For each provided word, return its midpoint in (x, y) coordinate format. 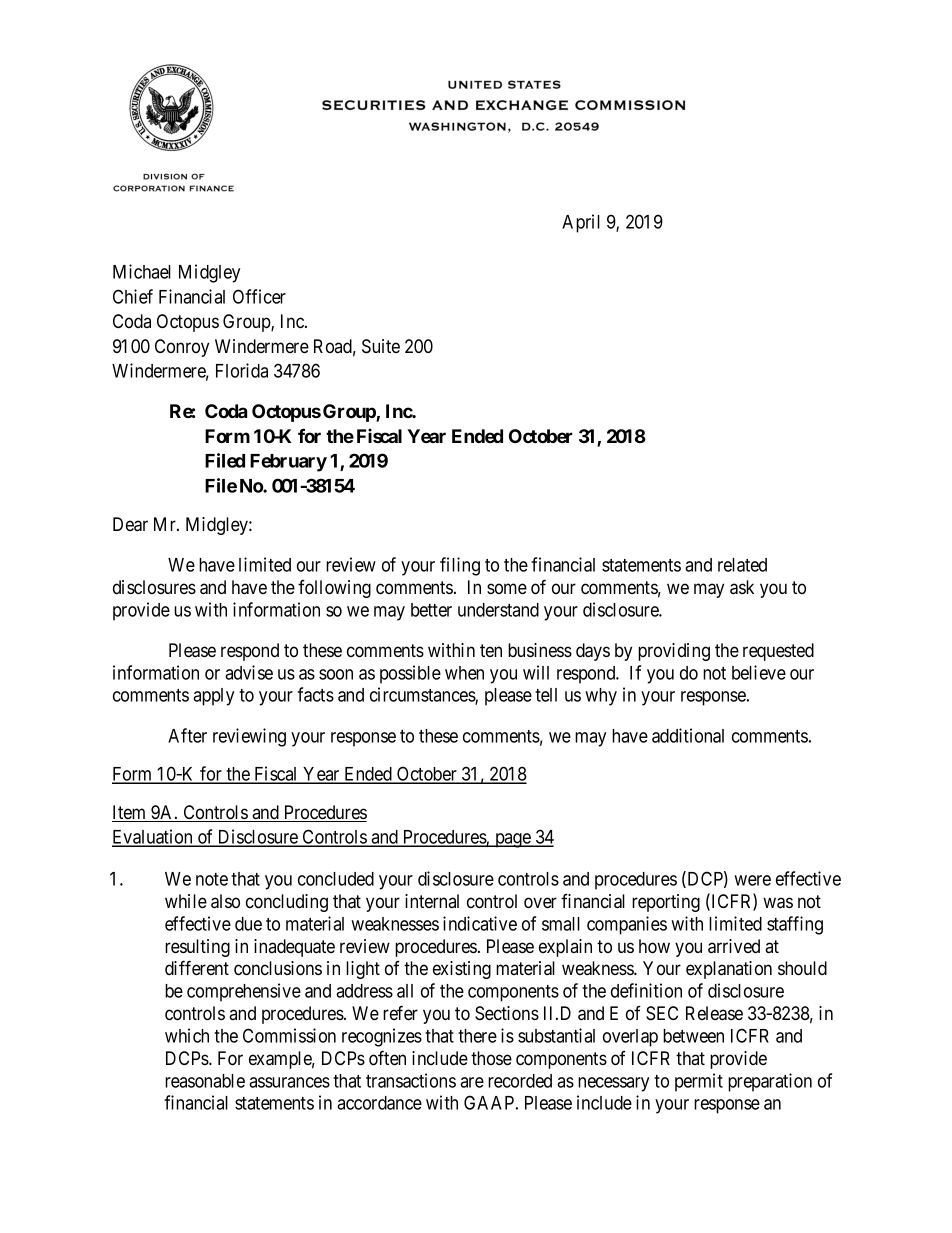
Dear (130, 524)
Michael (142, 271)
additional (688, 735)
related (742, 565)
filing (460, 566)
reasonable (205, 1081)
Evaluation (153, 838)
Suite (381, 346)
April (581, 223)
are (472, 1082)
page (512, 840)
